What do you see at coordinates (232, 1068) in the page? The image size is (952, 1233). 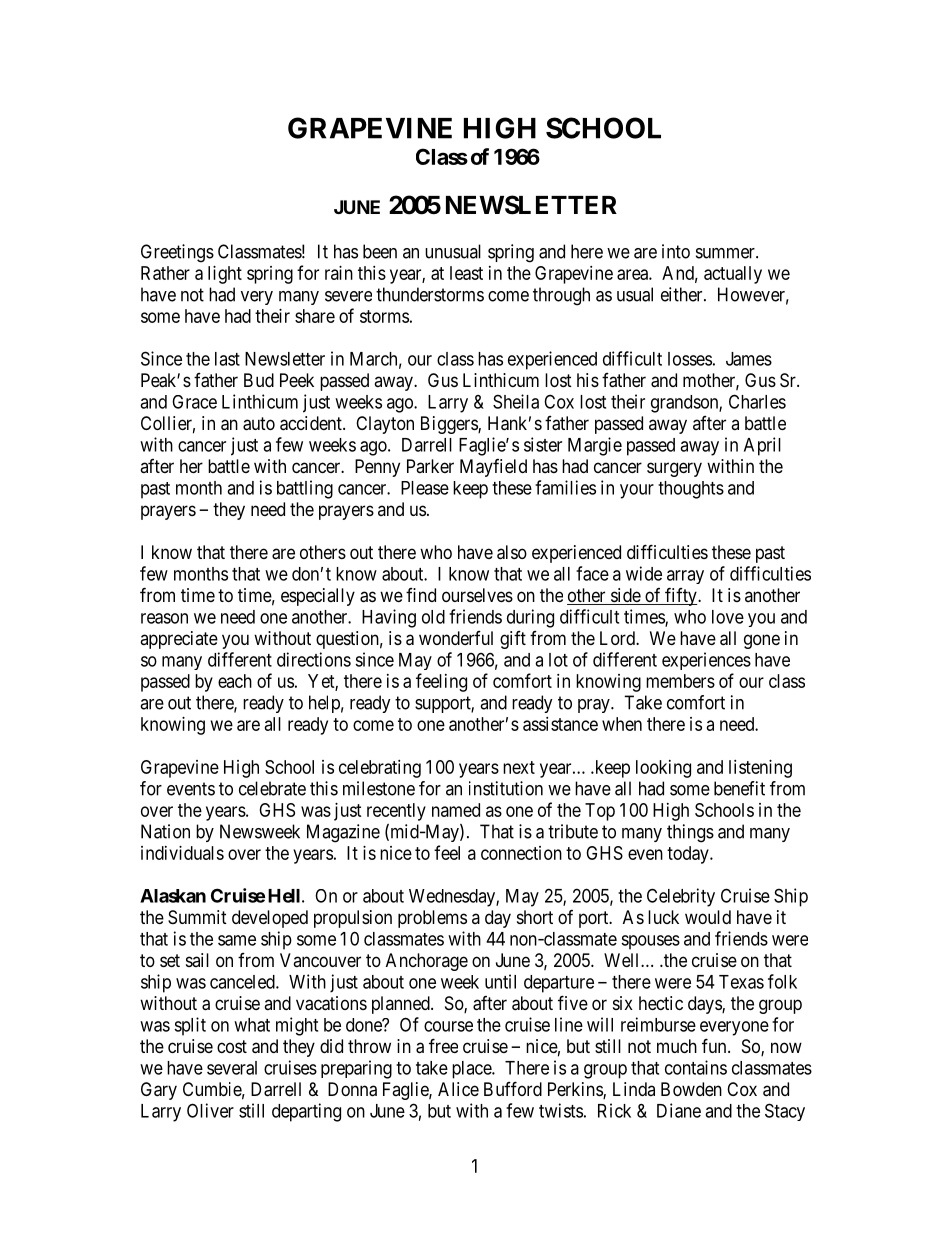 I see `several` at bounding box center [232, 1068].
